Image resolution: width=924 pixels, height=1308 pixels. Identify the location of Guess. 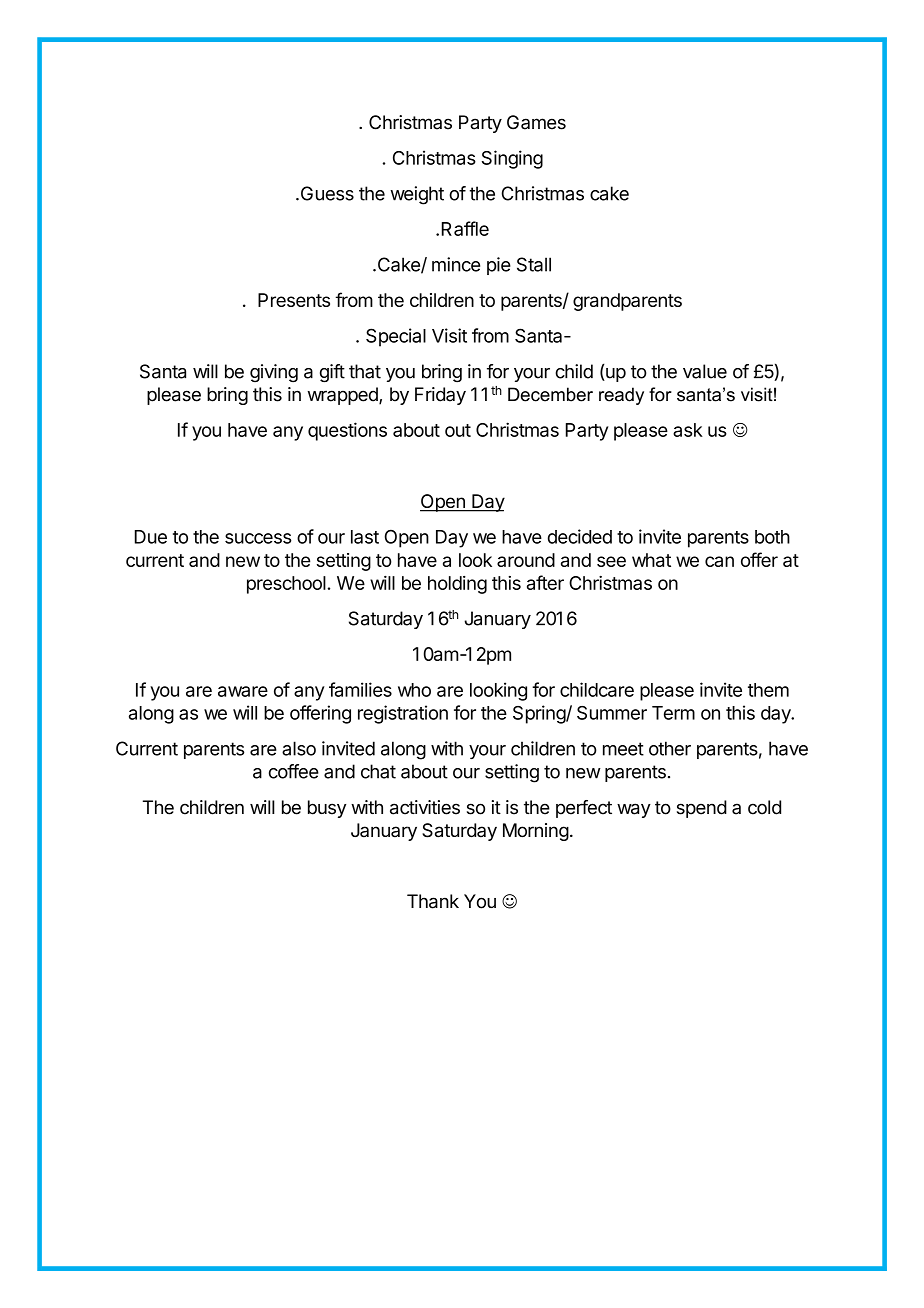
(326, 193).
